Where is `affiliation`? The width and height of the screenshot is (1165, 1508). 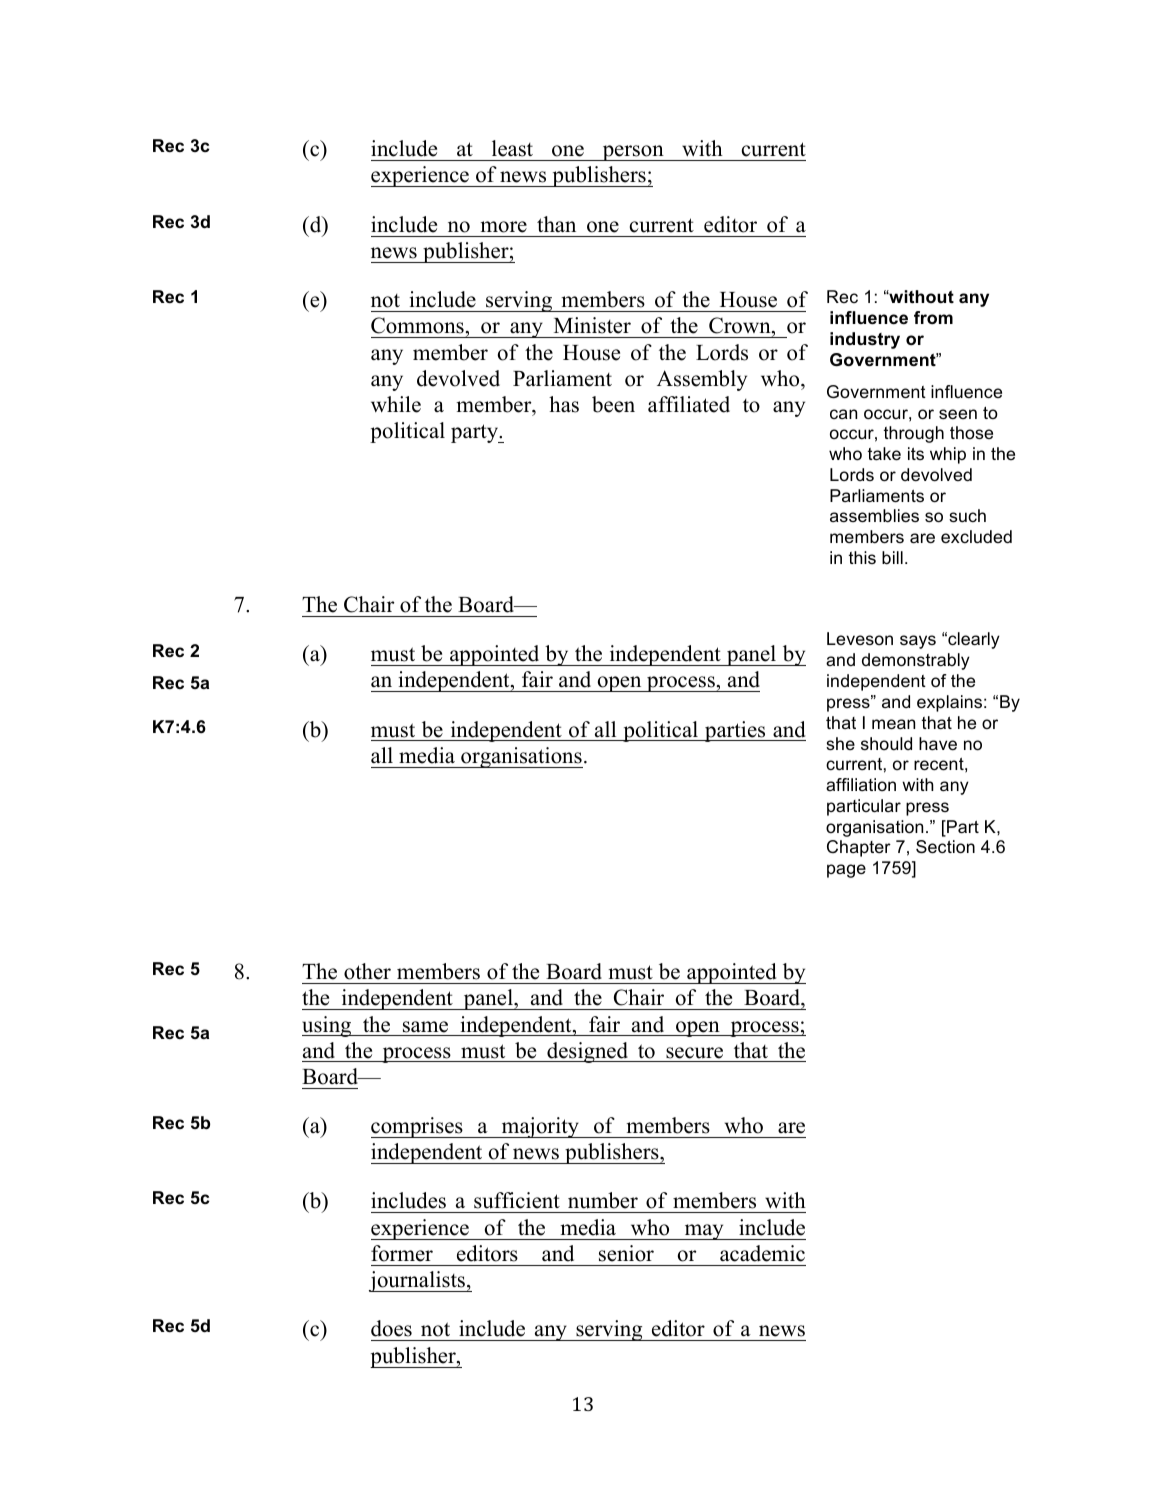 affiliation is located at coordinates (861, 784).
